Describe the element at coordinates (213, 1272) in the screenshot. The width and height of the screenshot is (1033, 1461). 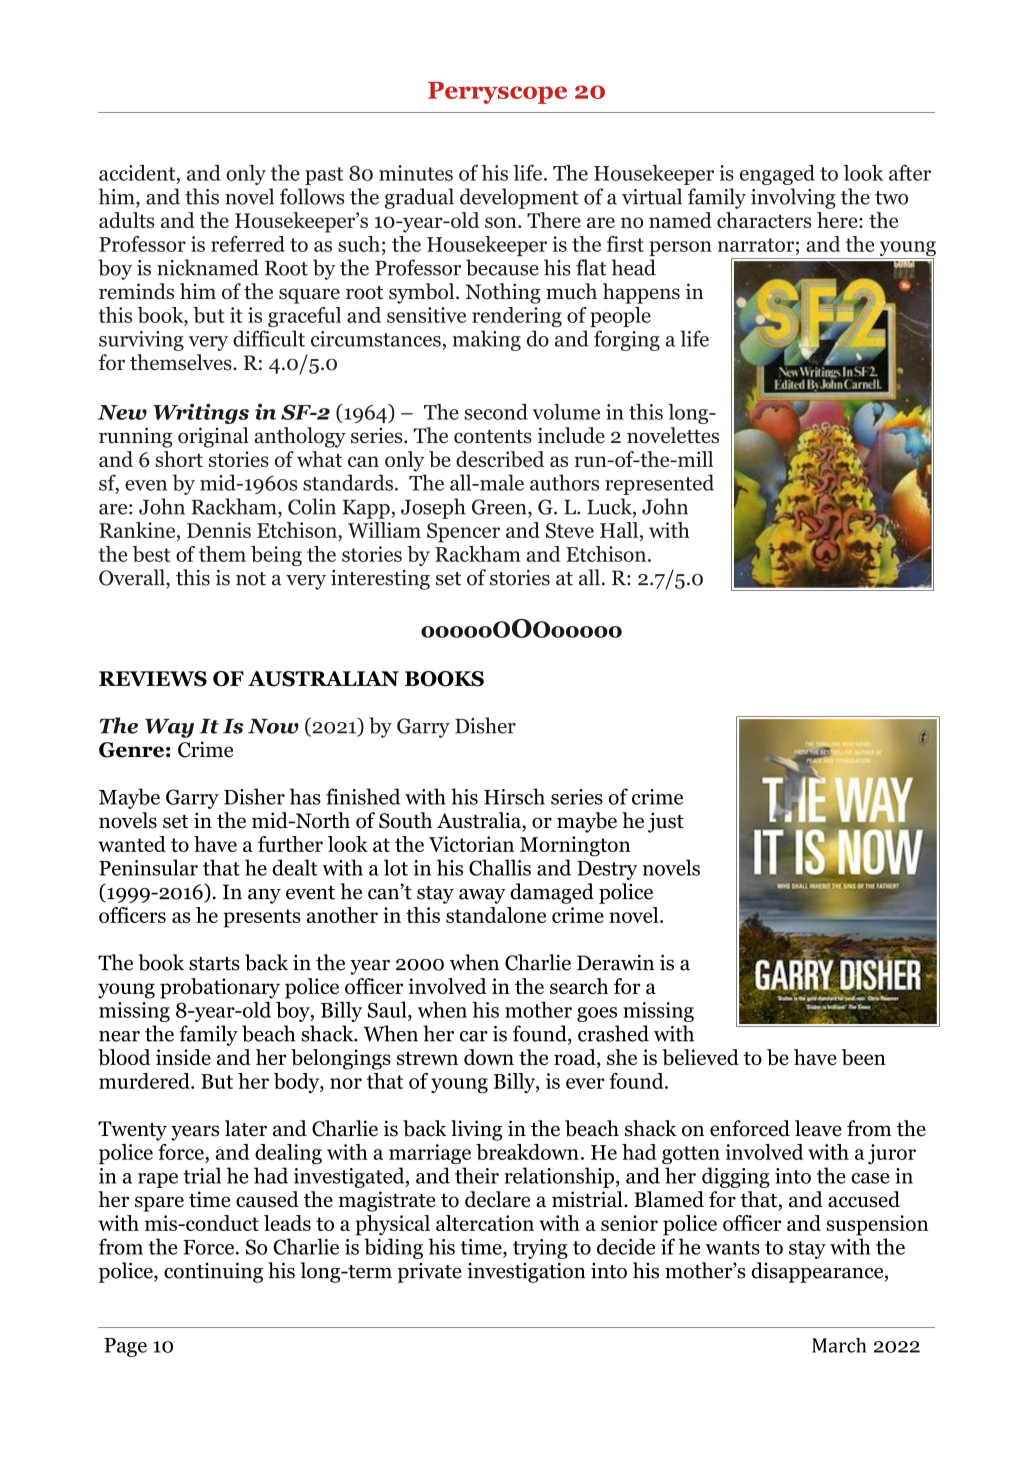
I see `continuing` at that location.
